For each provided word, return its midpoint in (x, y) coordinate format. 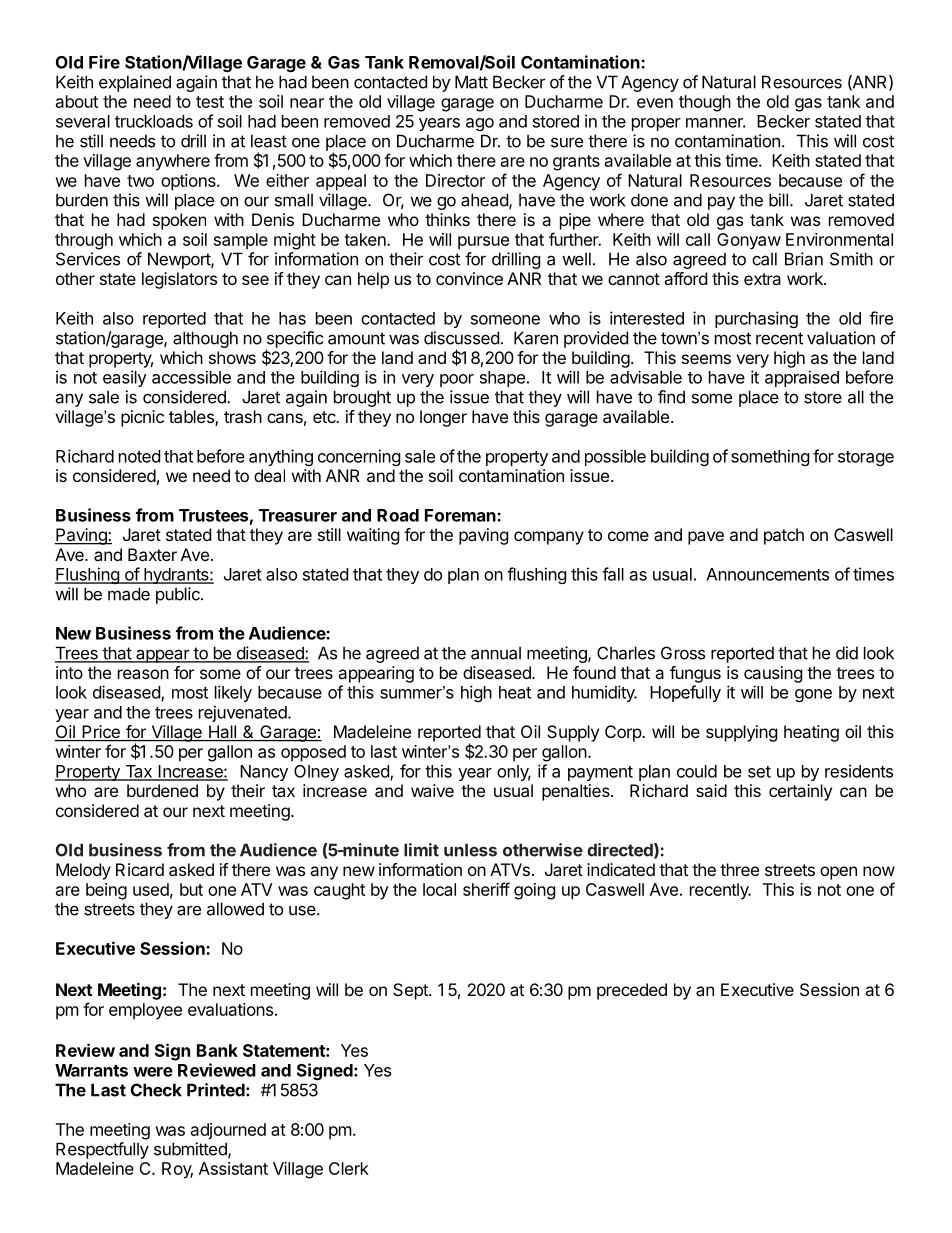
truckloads (154, 121)
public (179, 595)
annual (496, 653)
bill (778, 200)
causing (773, 674)
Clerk (349, 1168)
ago (480, 124)
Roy (177, 1170)
